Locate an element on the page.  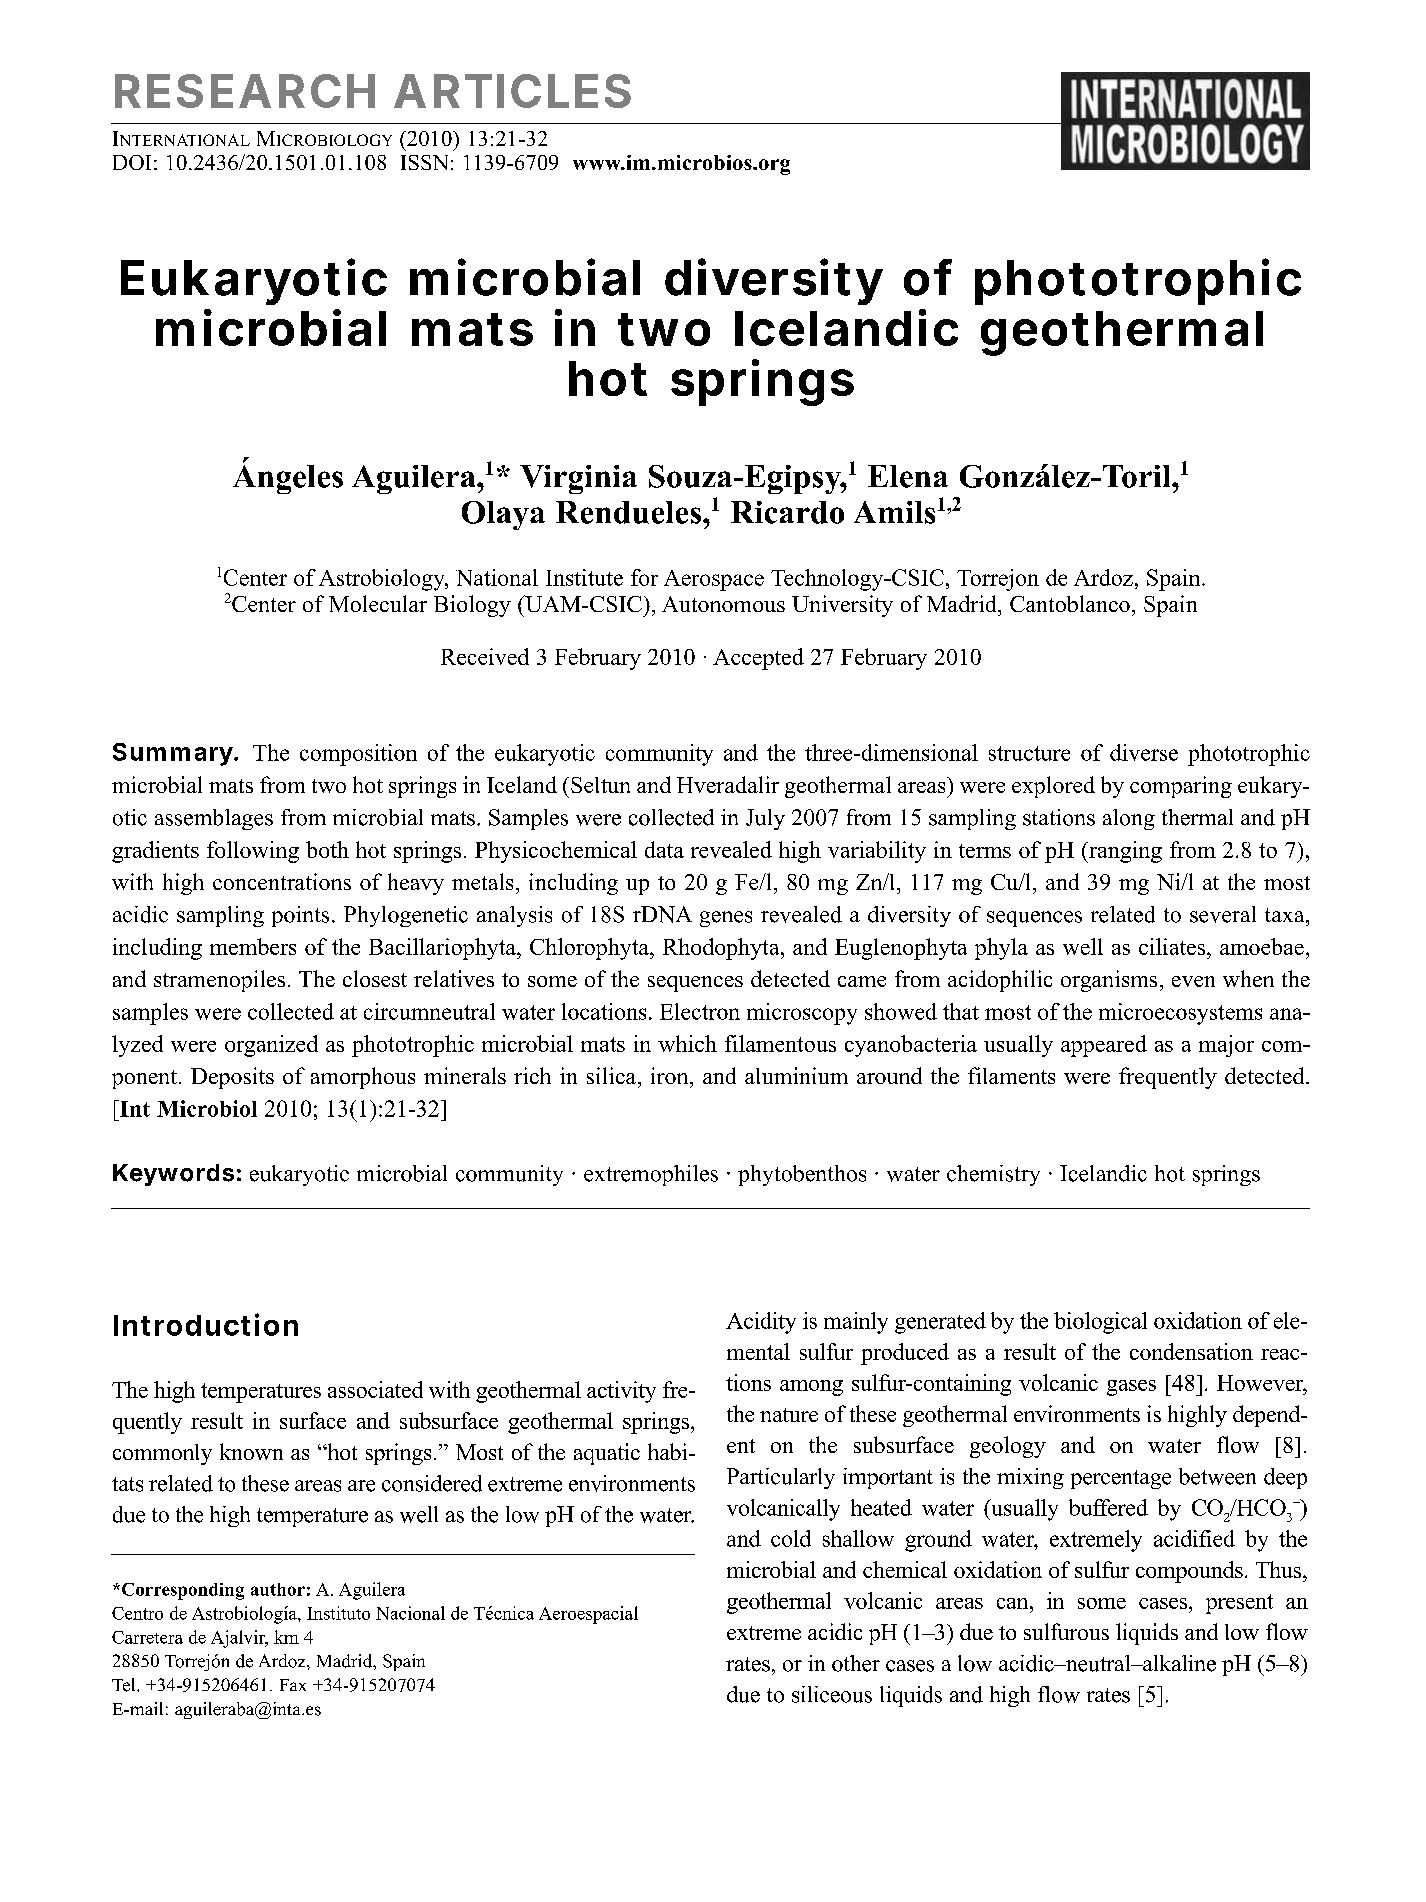
ISSN is located at coordinates (424, 162).
